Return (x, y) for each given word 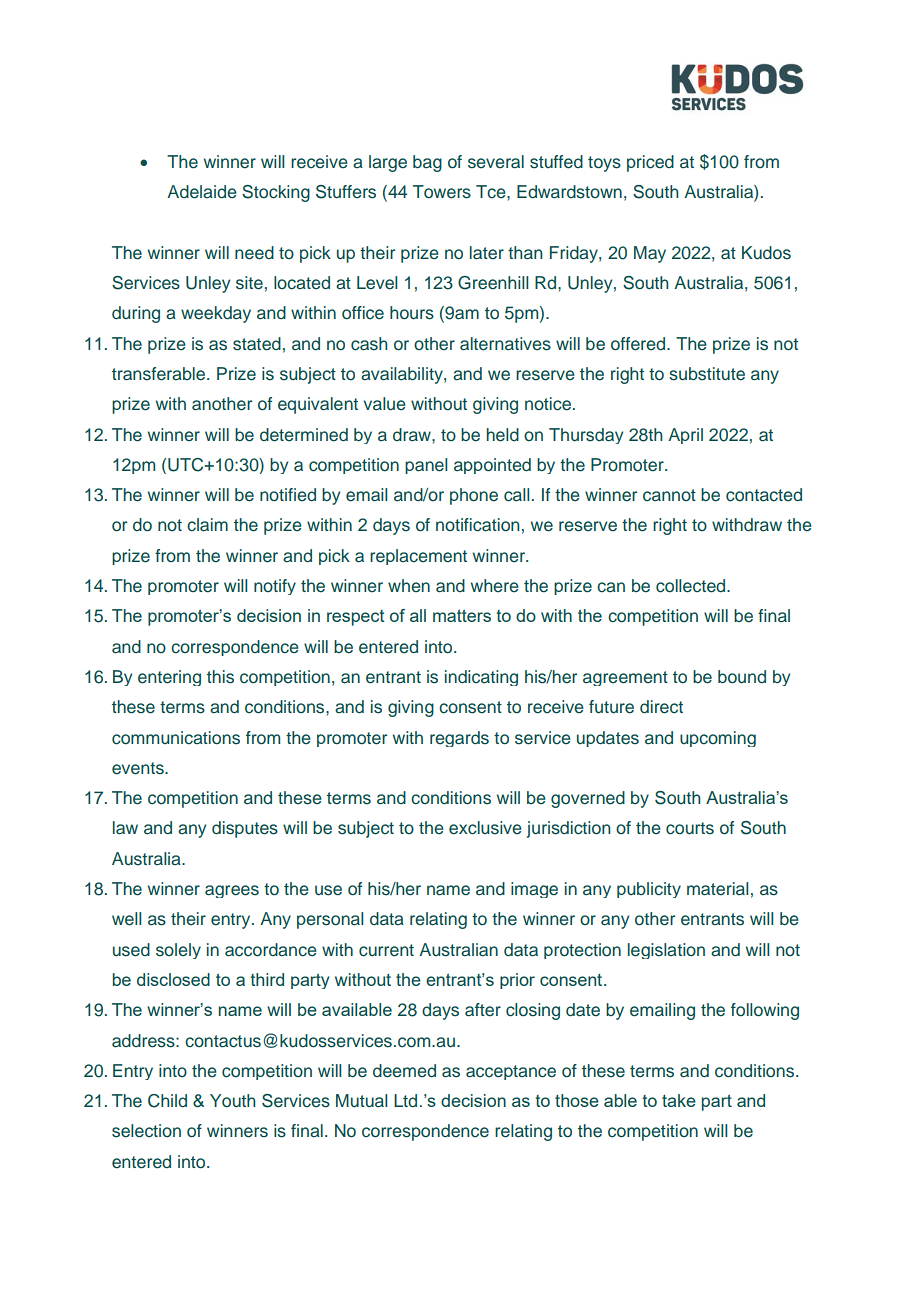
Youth (233, 1101)
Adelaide (202, 192)
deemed (404, 1071)
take (679, 1100)
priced (650, 163)
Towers (442, 192)
